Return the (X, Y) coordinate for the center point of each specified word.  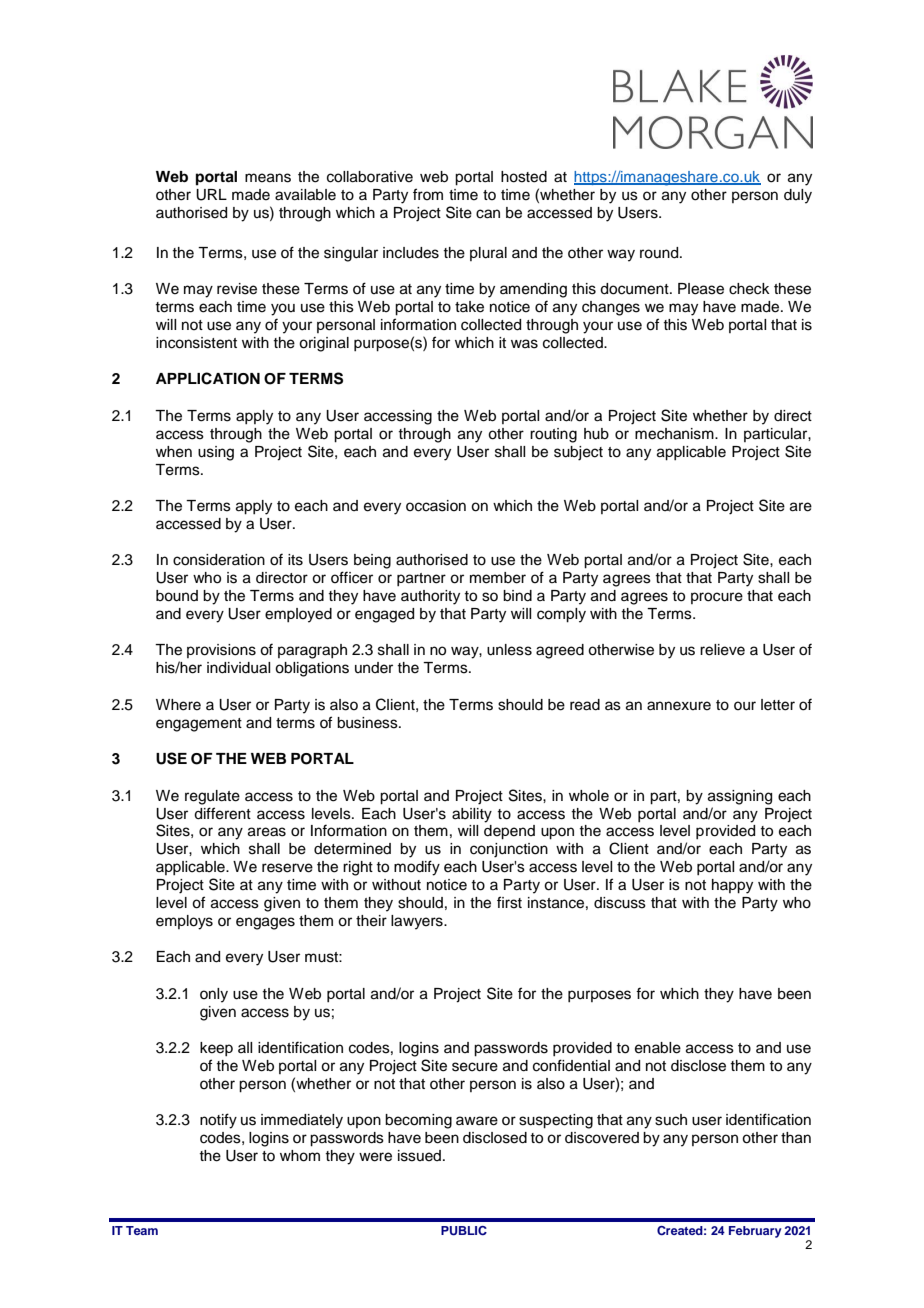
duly (798, 196)
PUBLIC (464, 1231)
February (755, 1232)
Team (142, 1230)
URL (211, 195)
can (488, 214)
